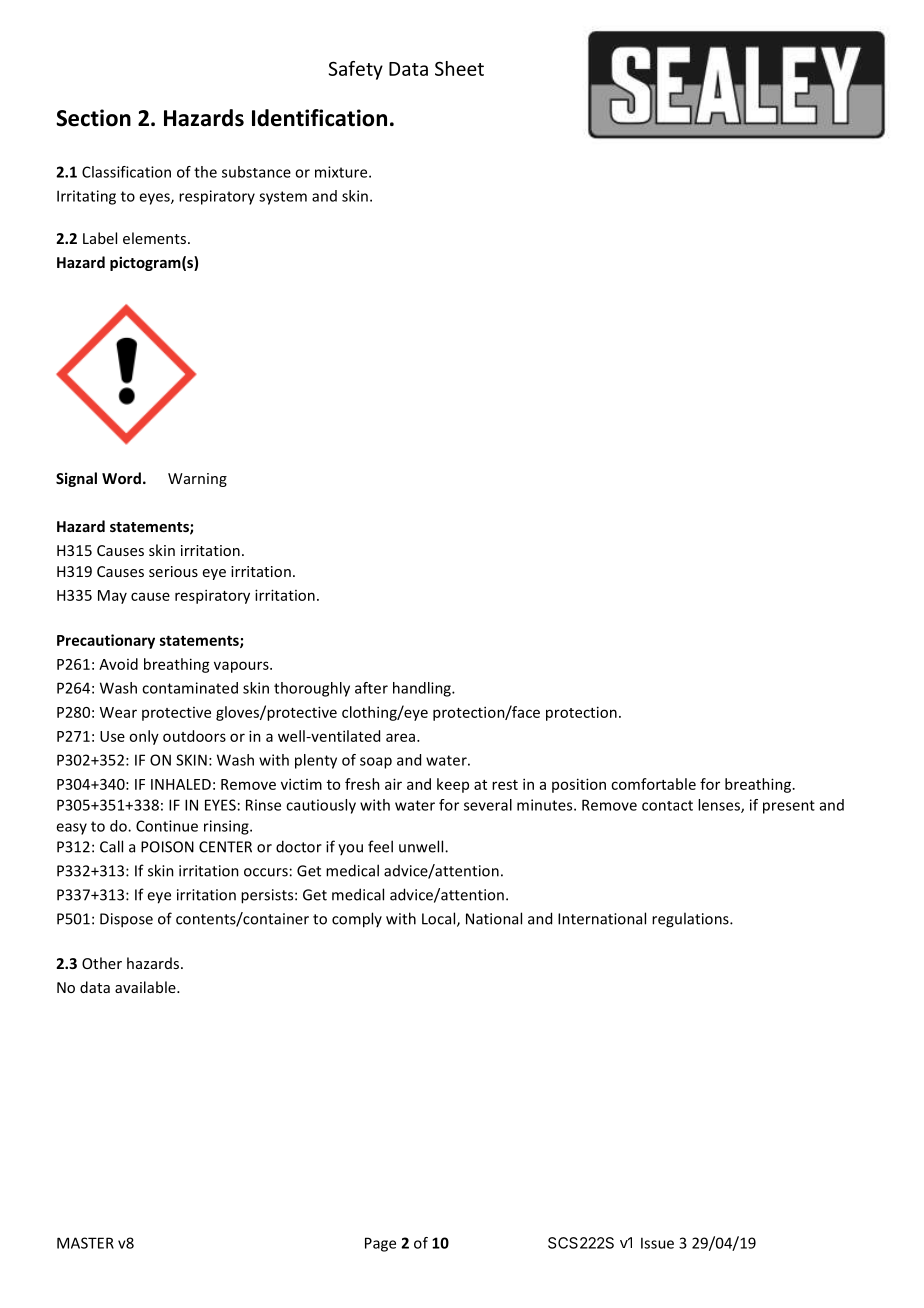 The height and width of the image is (1308, 924). What do you see at coordinates (653, 784) in the image?
I see `comfortable` at bounding box center [653, 784].
